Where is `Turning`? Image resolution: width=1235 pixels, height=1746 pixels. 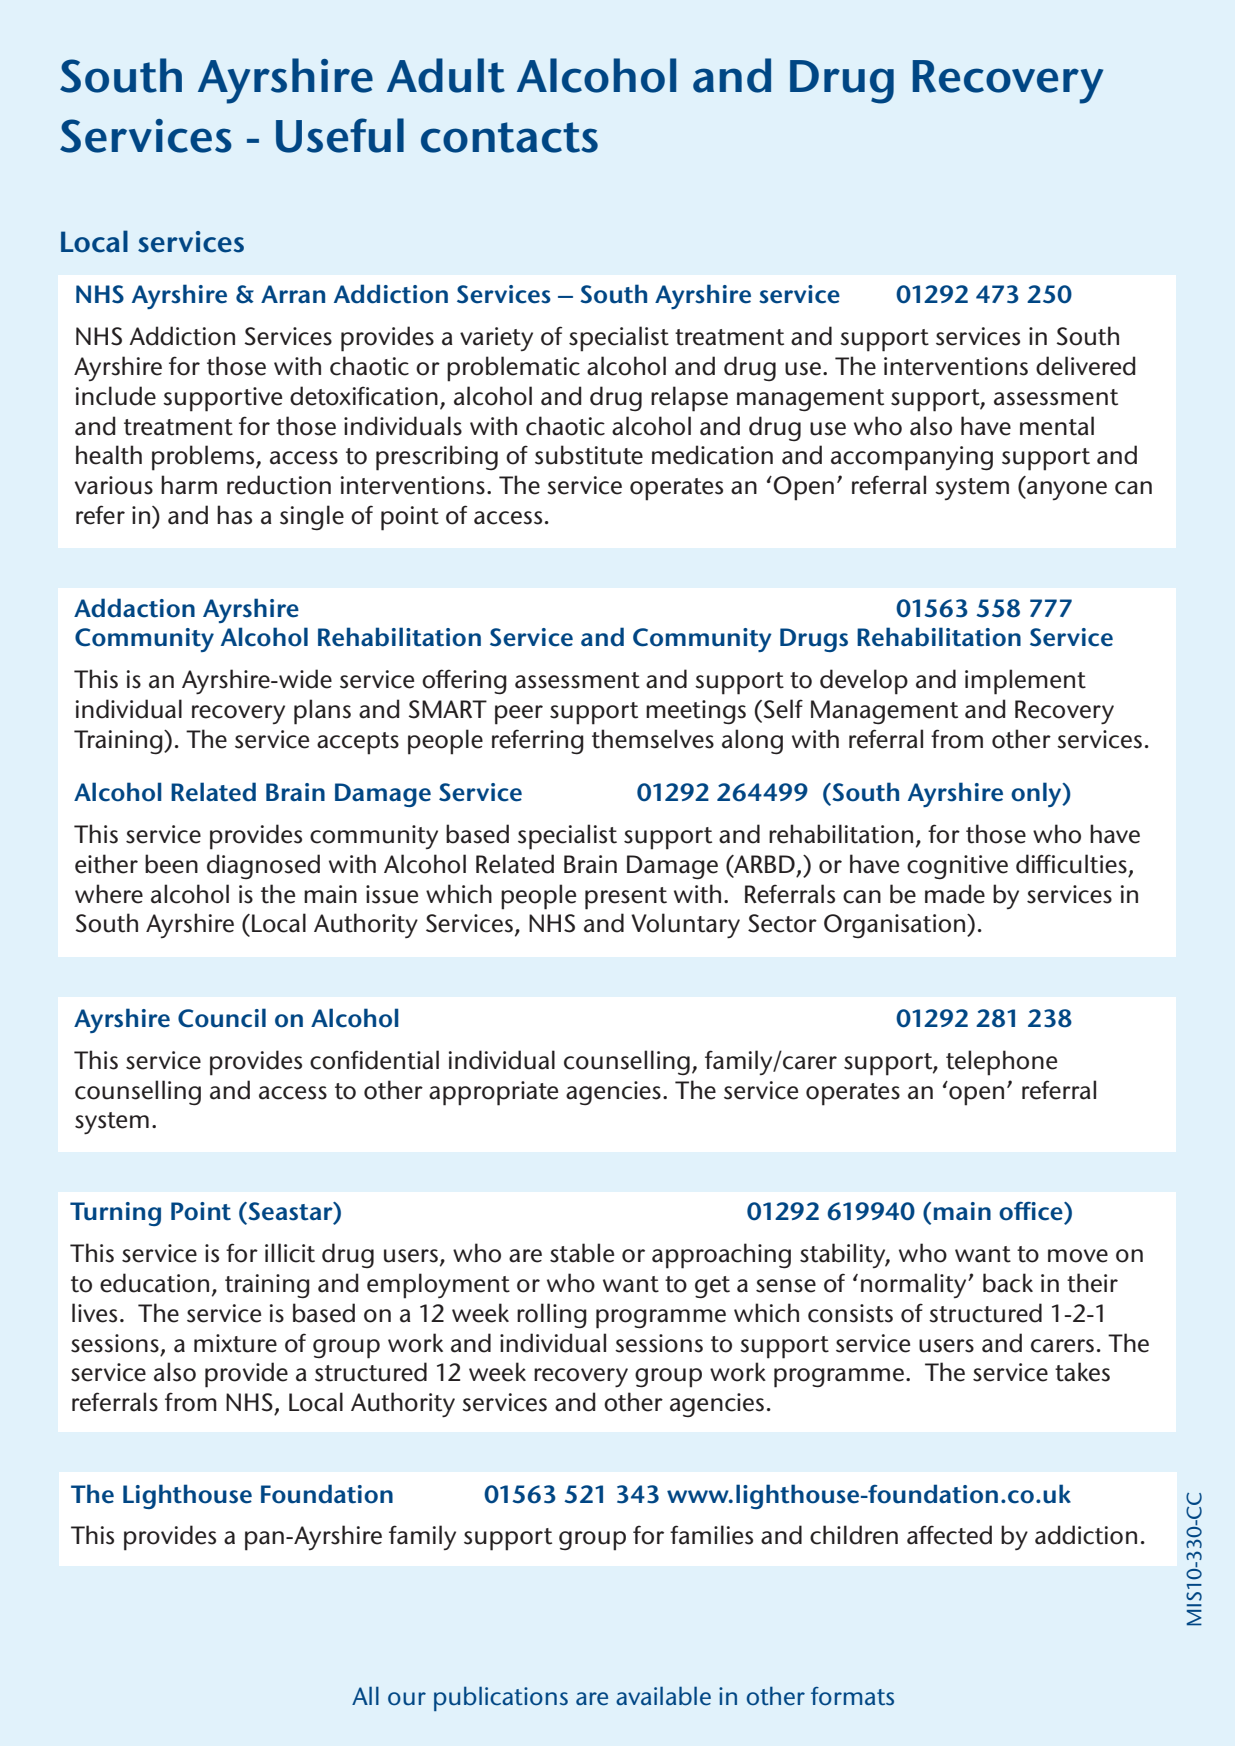 Turning is located at coordinates (115, 1214).
